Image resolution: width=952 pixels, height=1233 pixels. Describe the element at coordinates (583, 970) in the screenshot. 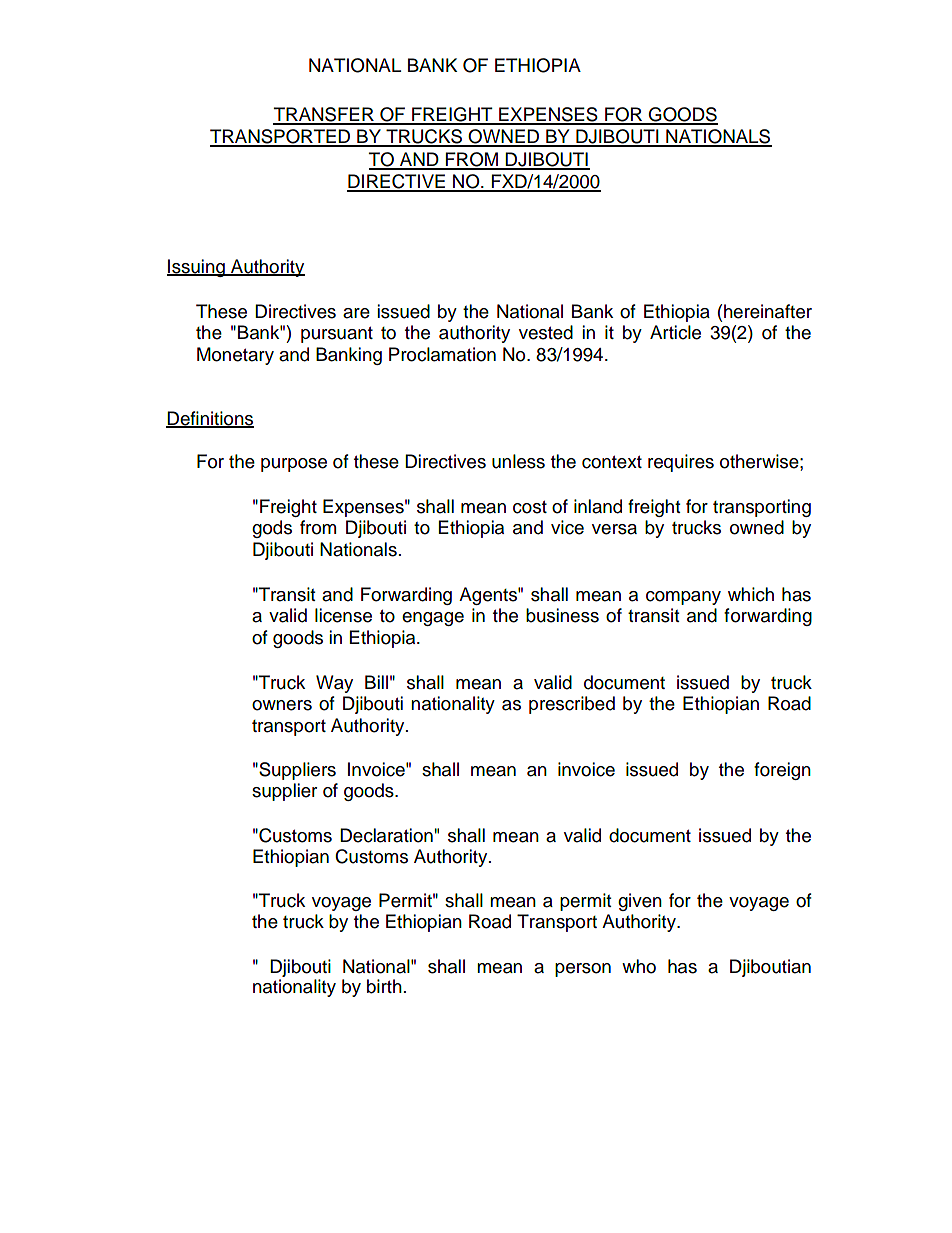

I see `person` at that location.
